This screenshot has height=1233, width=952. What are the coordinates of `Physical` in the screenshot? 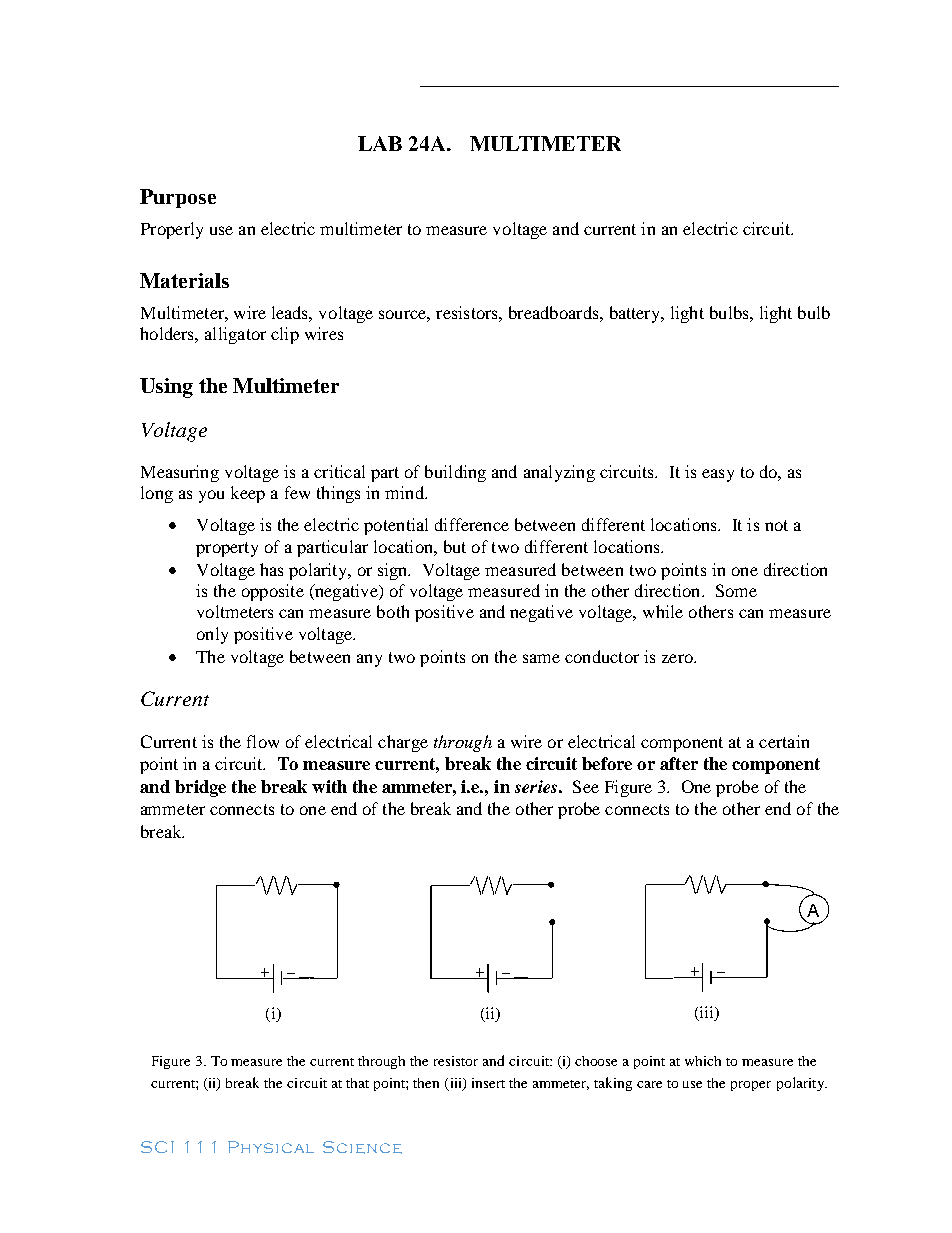 It's located at (271, 1147).
